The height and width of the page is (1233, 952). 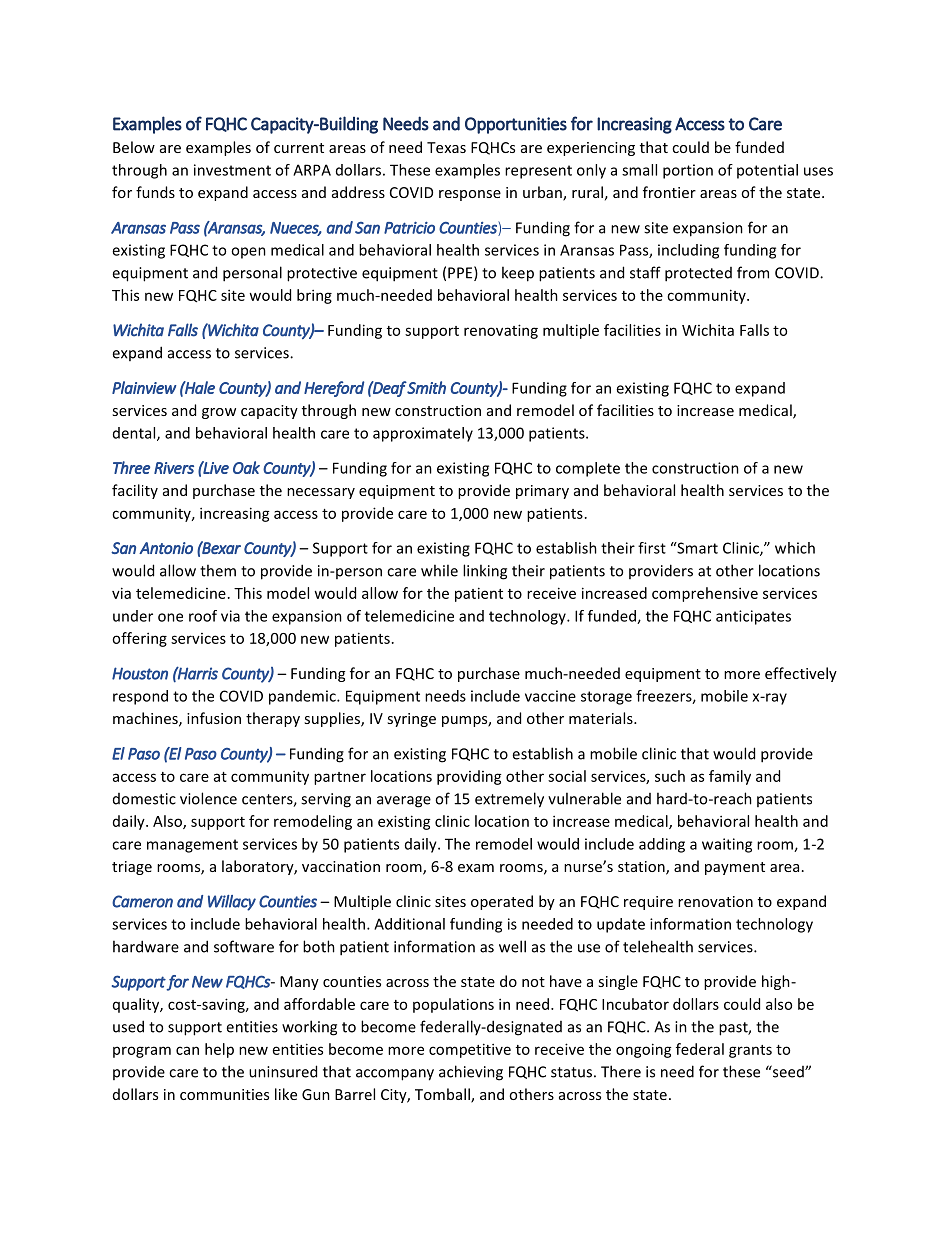 What do you see at coordinates (767, 171) in the page?
I see `potential` at bounding box center [767, 171].
